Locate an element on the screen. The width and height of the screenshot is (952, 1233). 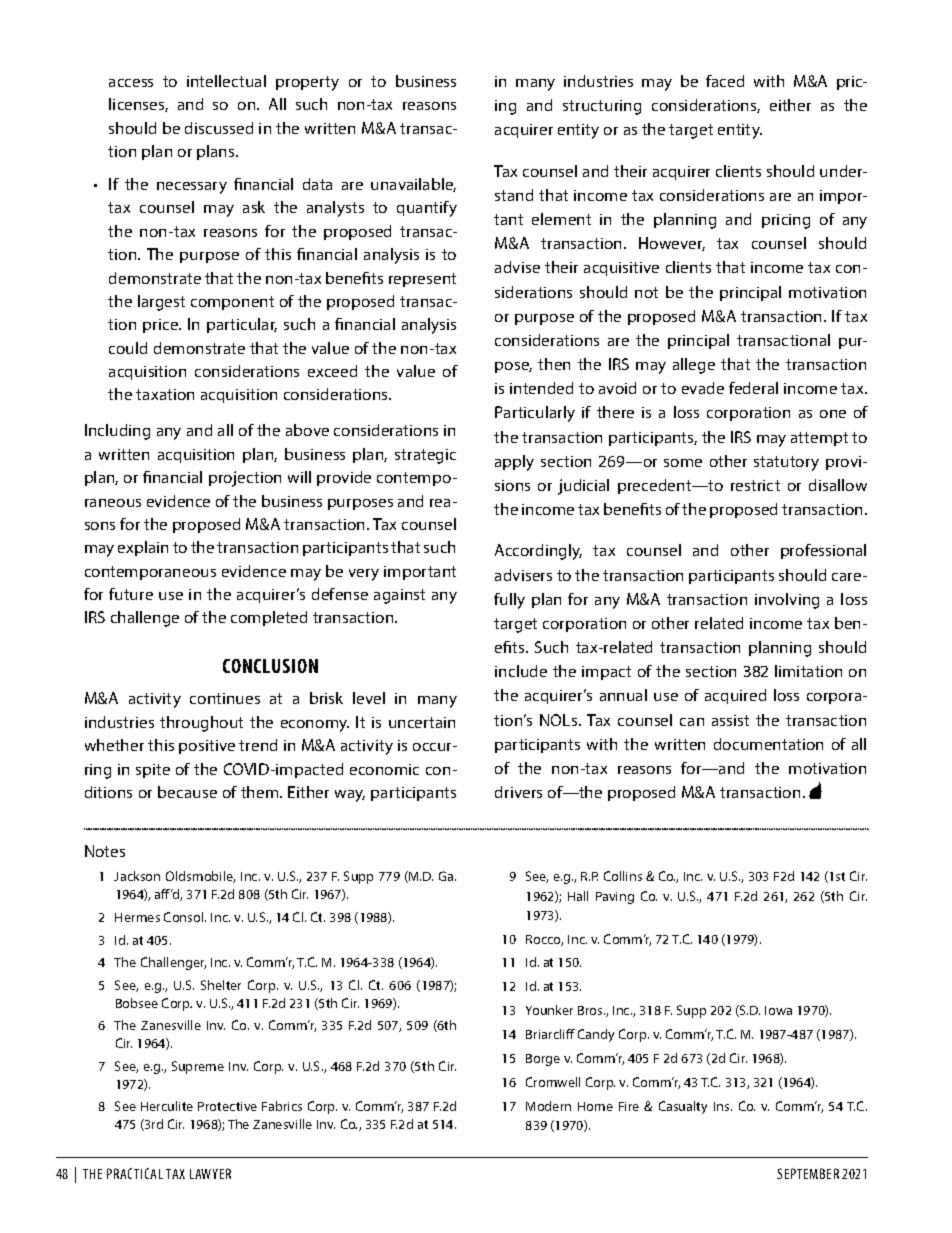
drivers is located at coordinates (518, 792).
